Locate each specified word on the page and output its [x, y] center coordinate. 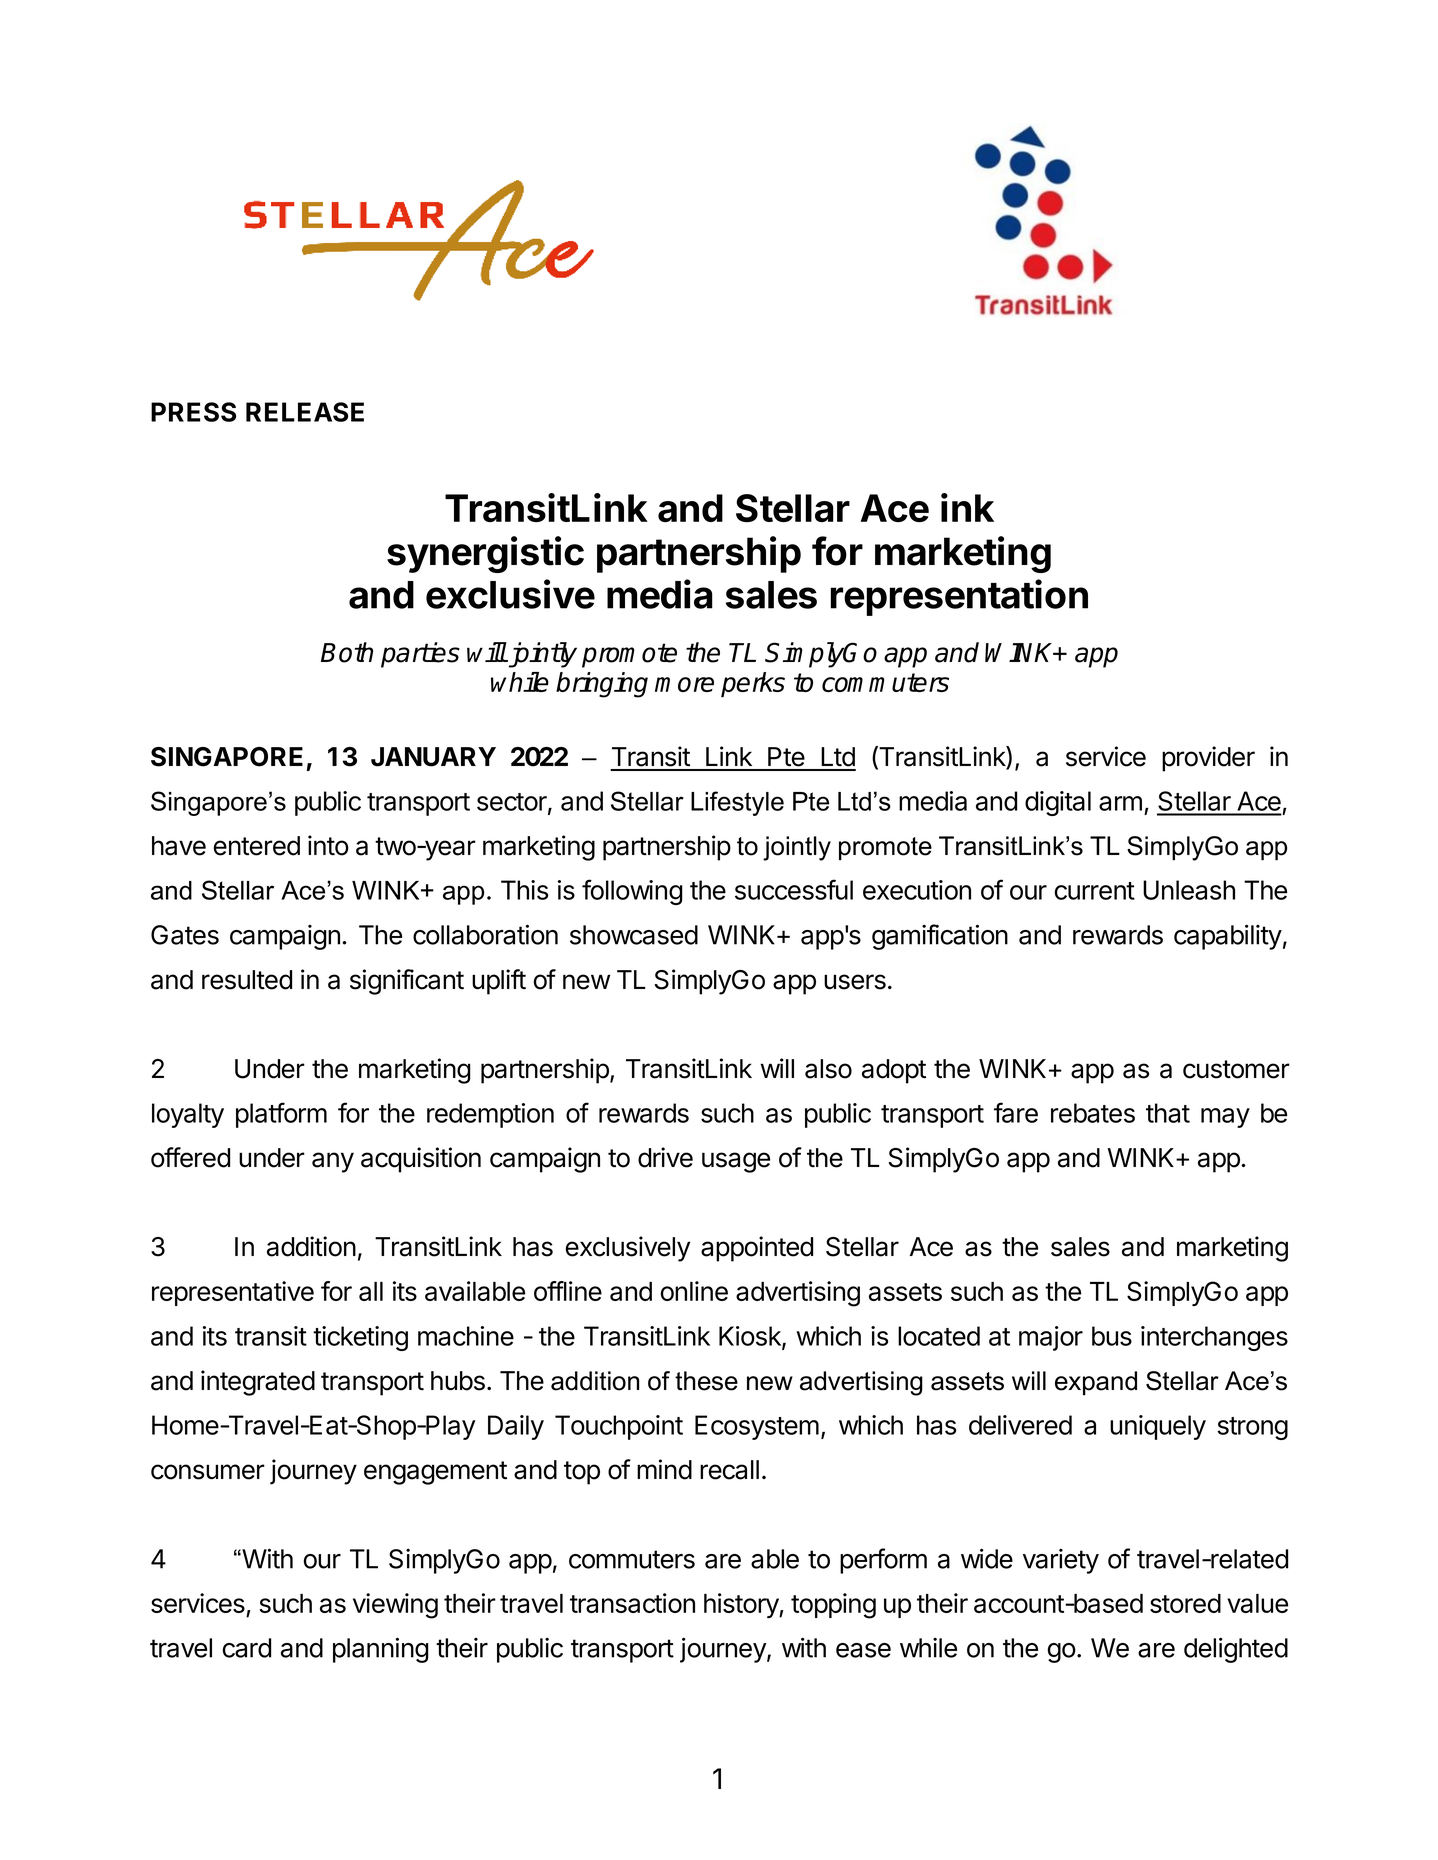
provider [1208, 759]
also [828, 1069]
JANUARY [433, 757]
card [247, 1648]
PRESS [193, 412]
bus [1112, 1336]
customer [1236, 1069]
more [684, 684]
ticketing [360, 1338]
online [694, 1291]
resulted [247, 980]
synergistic [485, 554]
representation [959, 597]
